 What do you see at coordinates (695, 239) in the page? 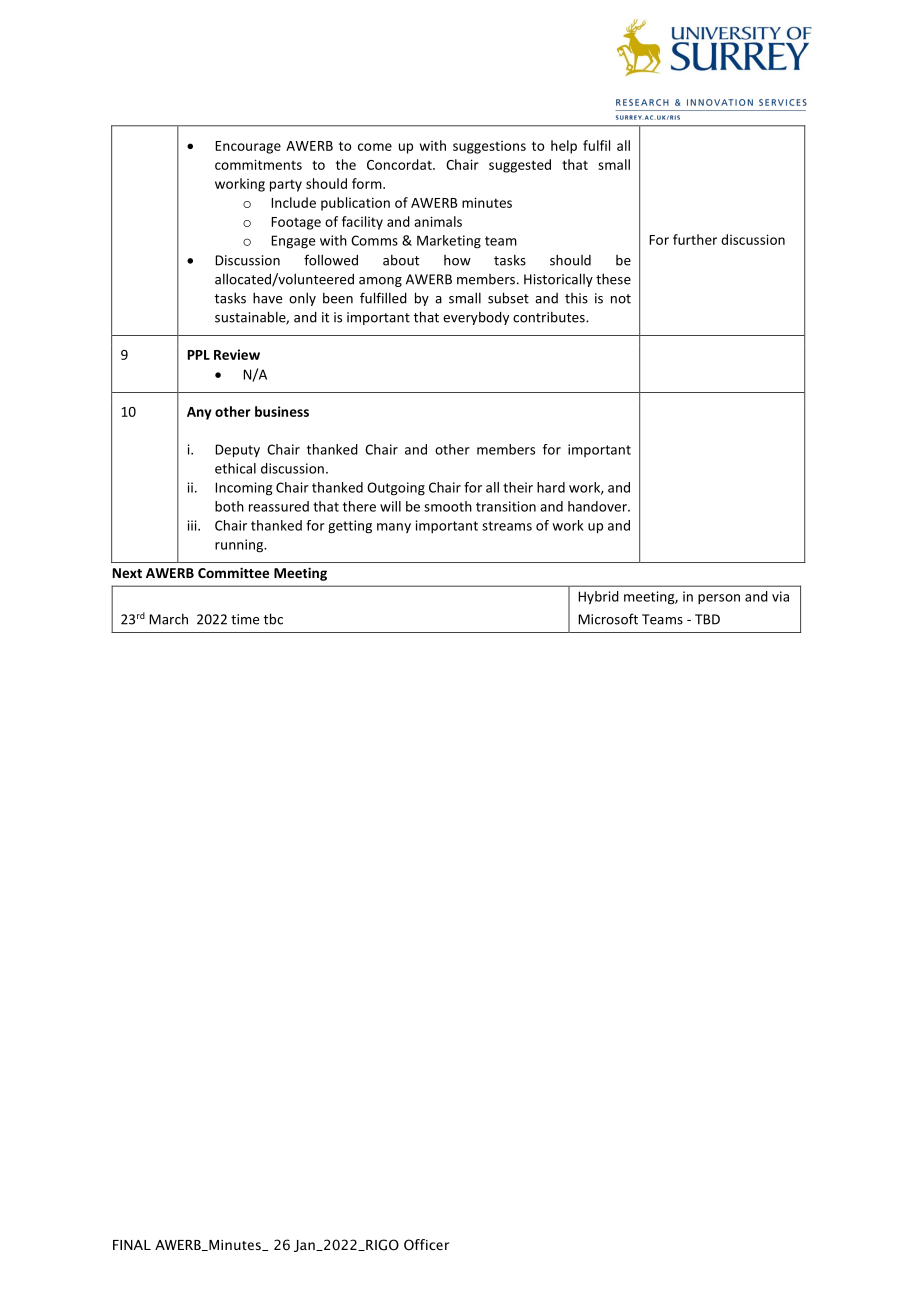
I see `further` at bounding box center [695, 239].
